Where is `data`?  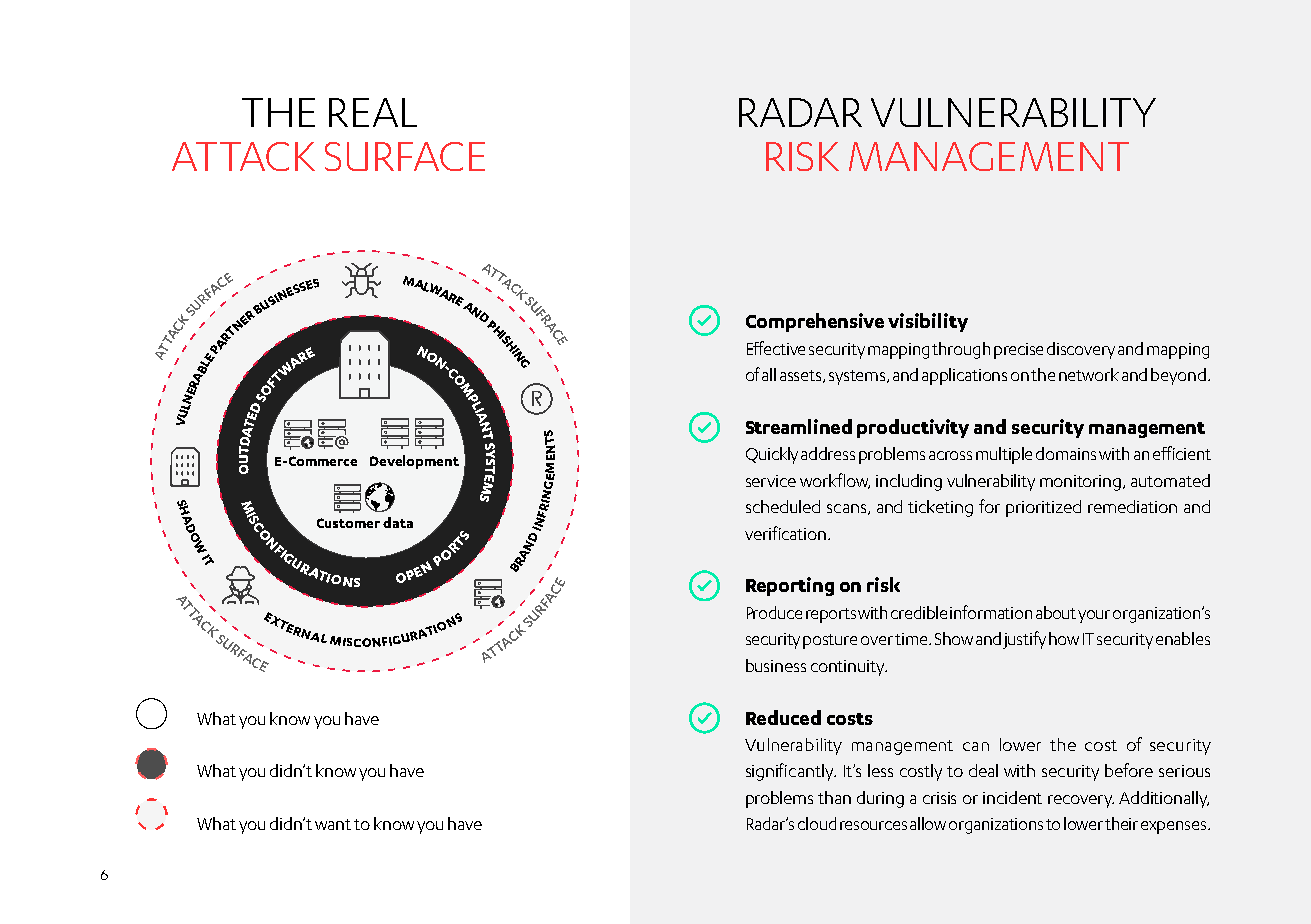 data is located at coordinates (398, 522).
